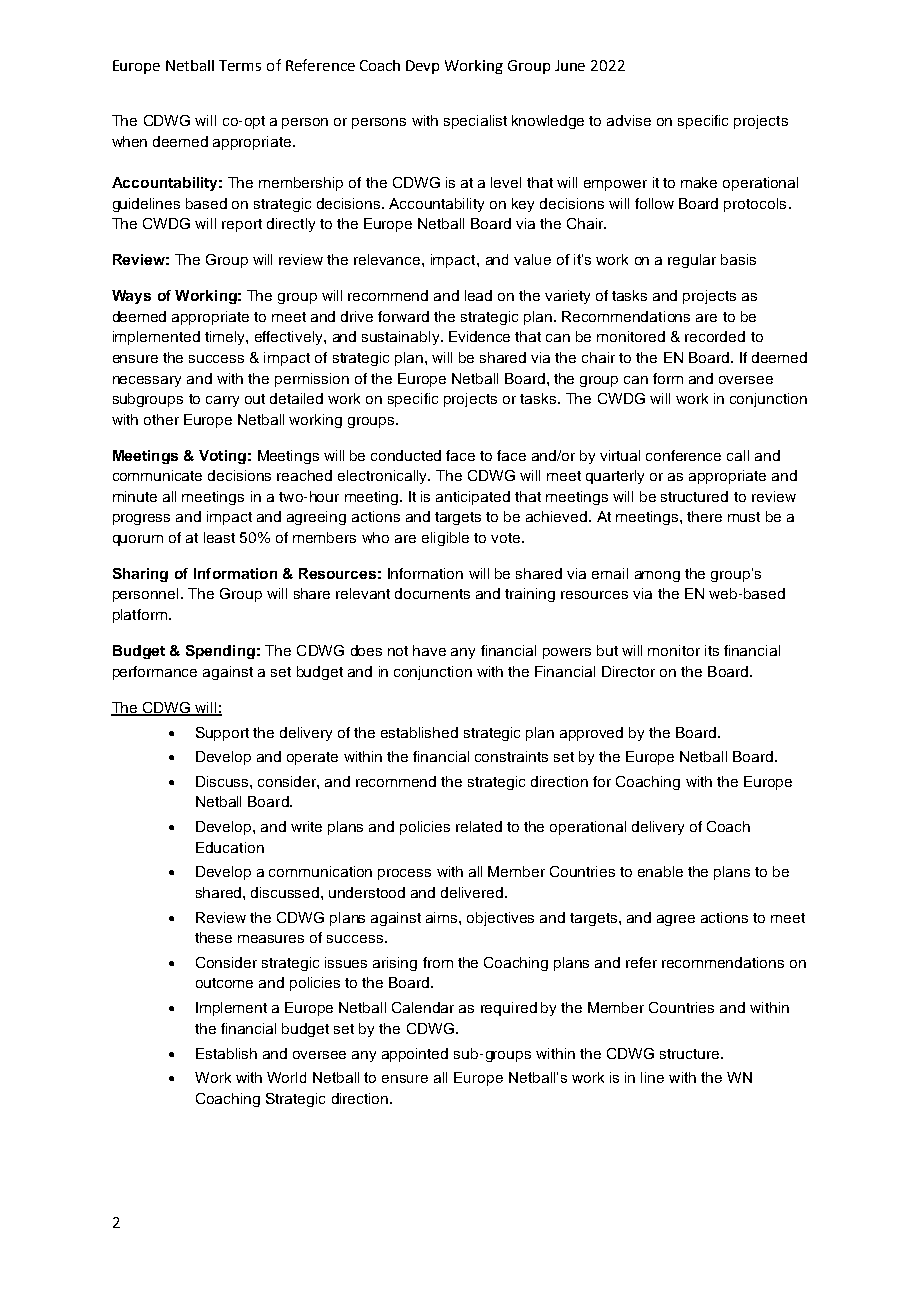  I want to click on outcome, so click(224, 983).
